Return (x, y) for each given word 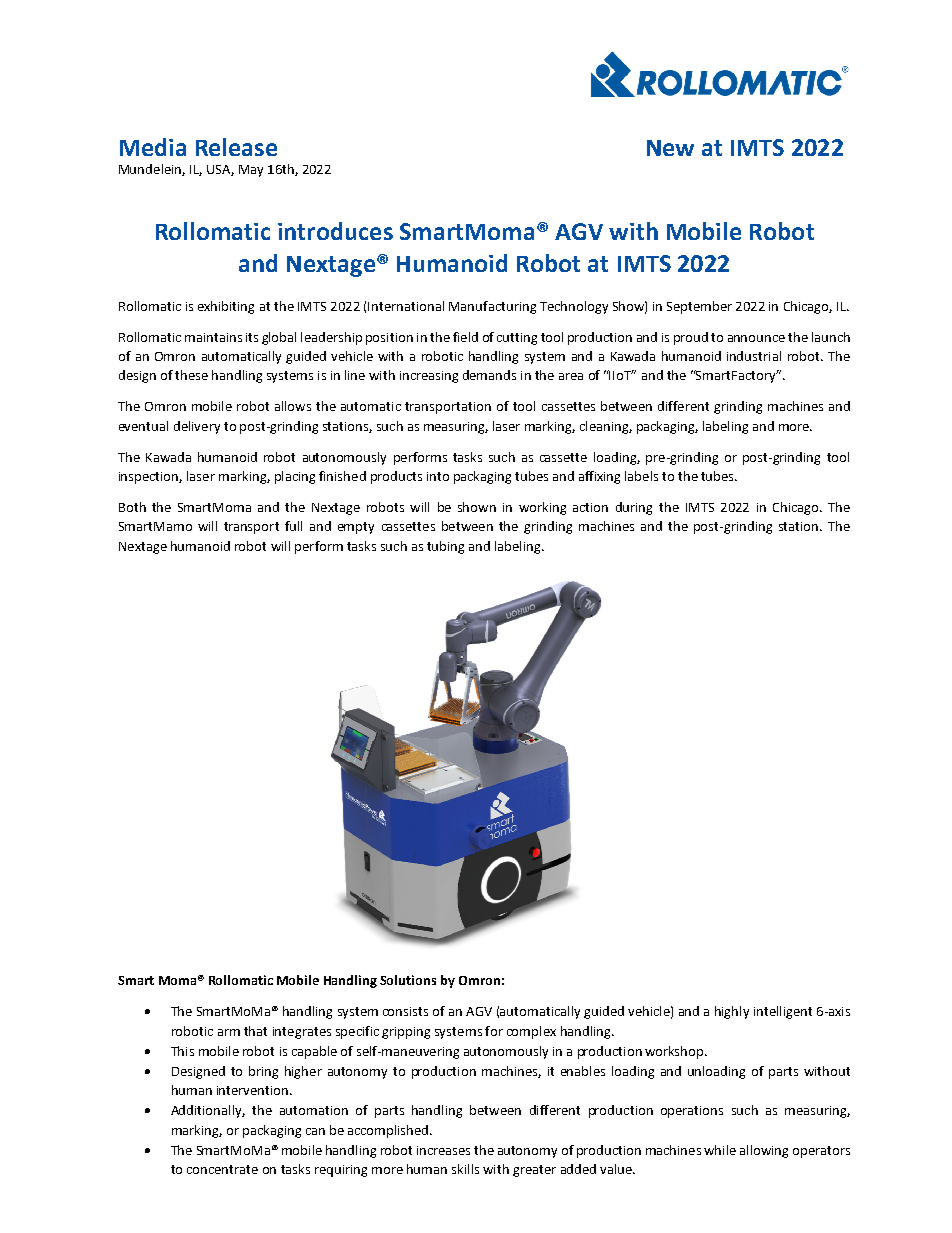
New (670, 148)
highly (732, 1012)
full (293, 526)
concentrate (222, 1169)
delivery (197, 427)
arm (229, 1032)
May (251, 171)
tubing (445, 547)
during (634, 508)
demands (489, 375)
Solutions (408, 980)
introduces (335, 231)
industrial (754, 356)
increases (443, 1150)
